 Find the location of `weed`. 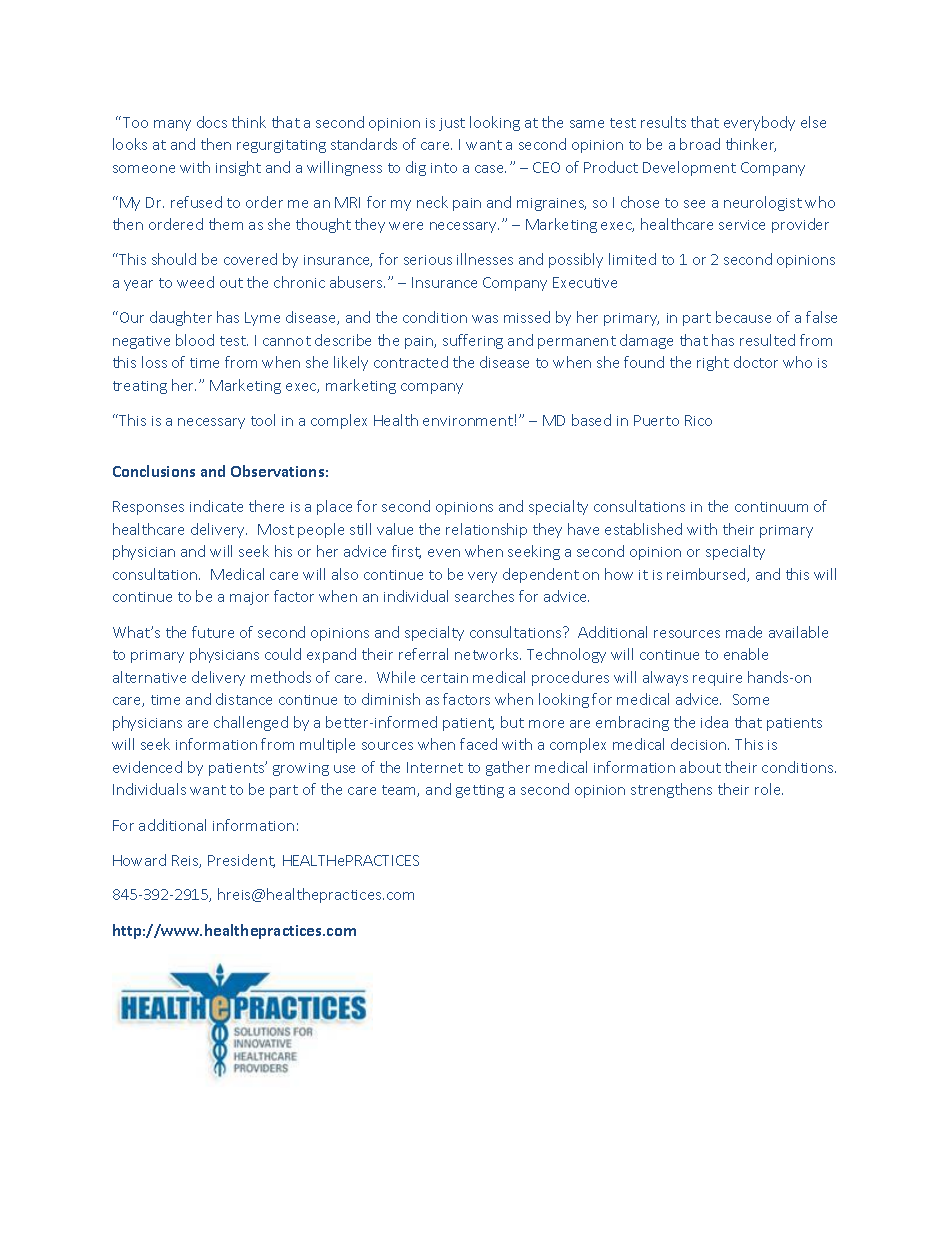

weed is located at coordinates (195, 282).
